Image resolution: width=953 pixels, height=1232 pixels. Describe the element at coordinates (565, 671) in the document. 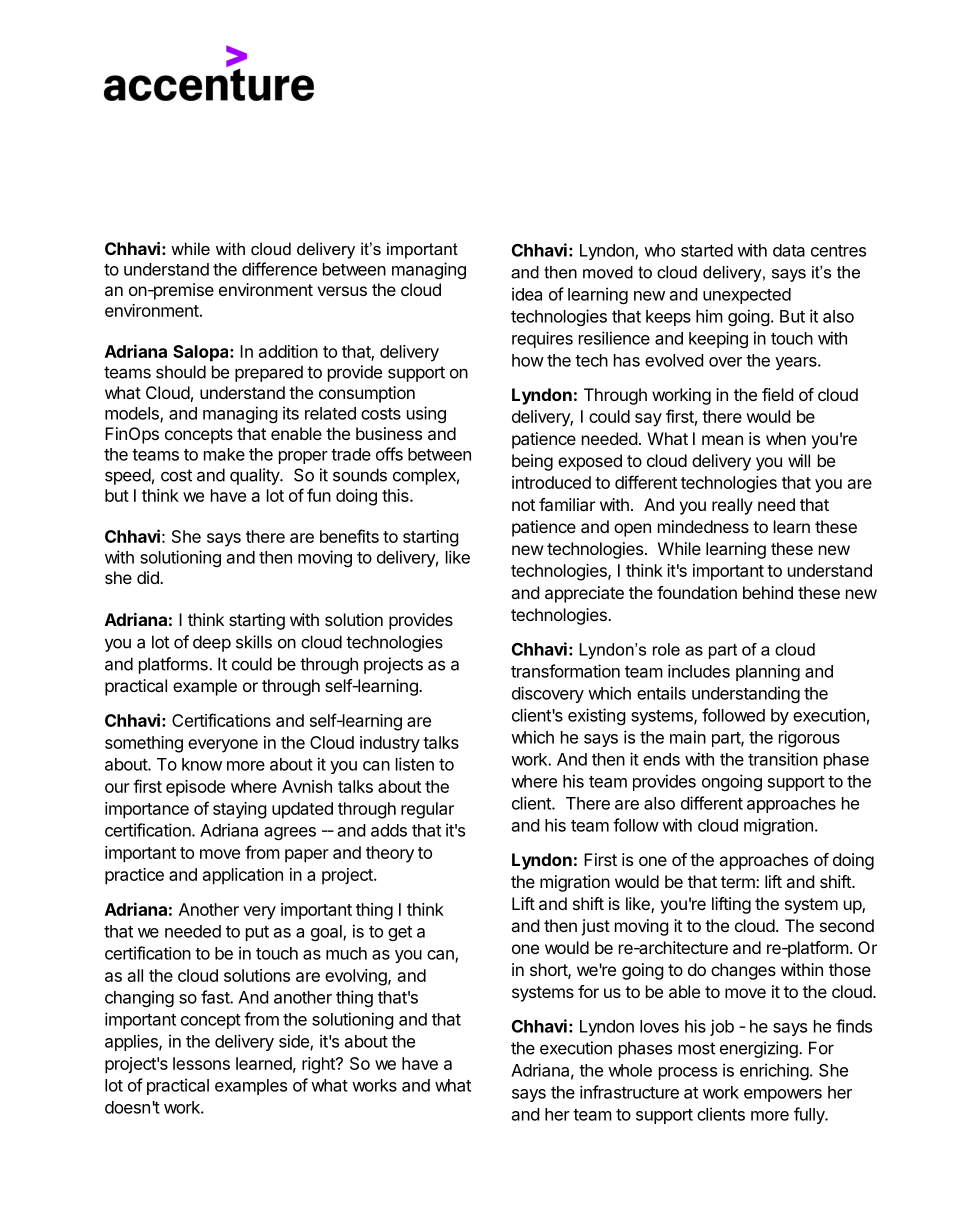

I see `transformation` at that location.
